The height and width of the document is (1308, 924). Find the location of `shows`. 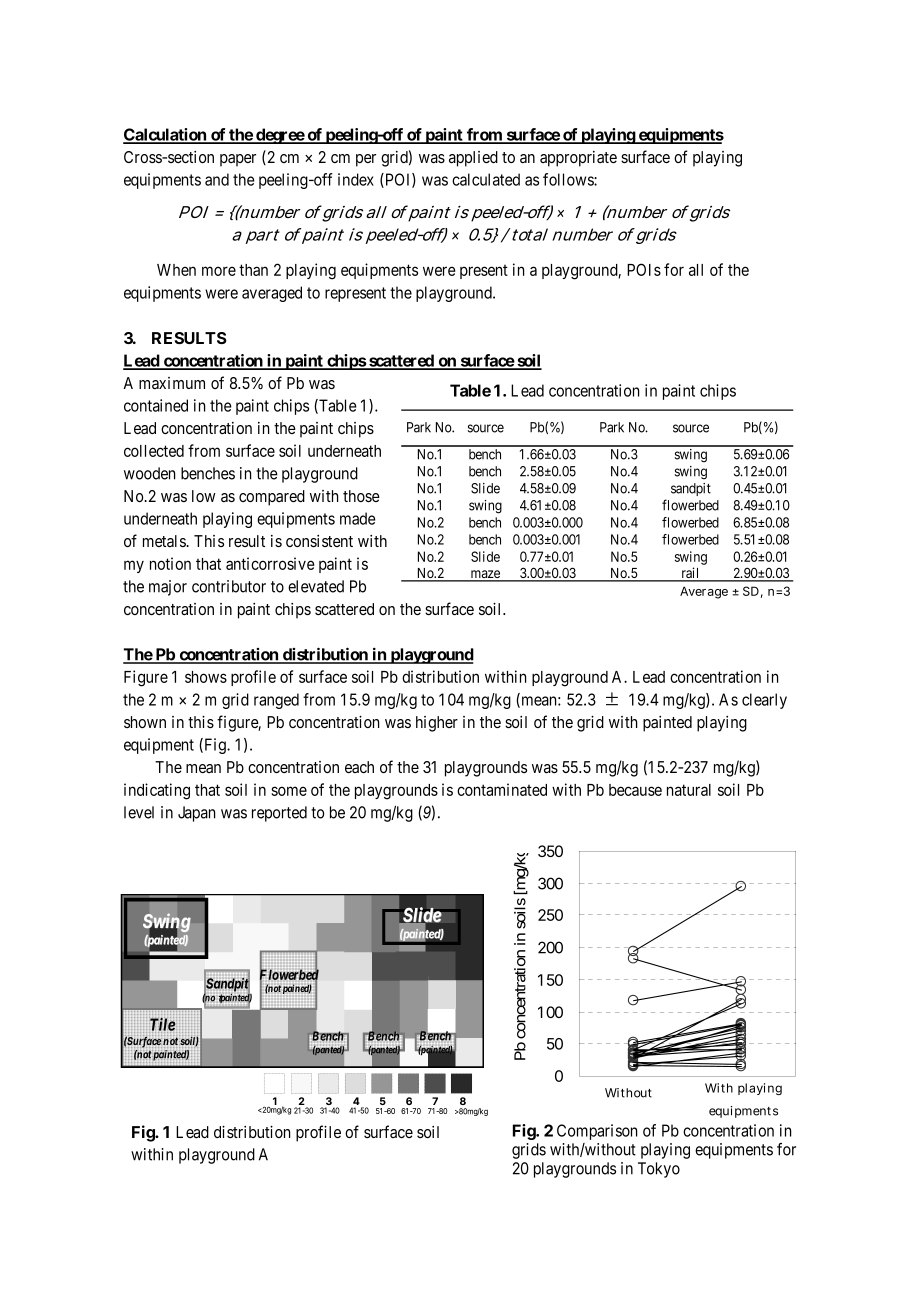

shows is located at coordinates (206, 677).
